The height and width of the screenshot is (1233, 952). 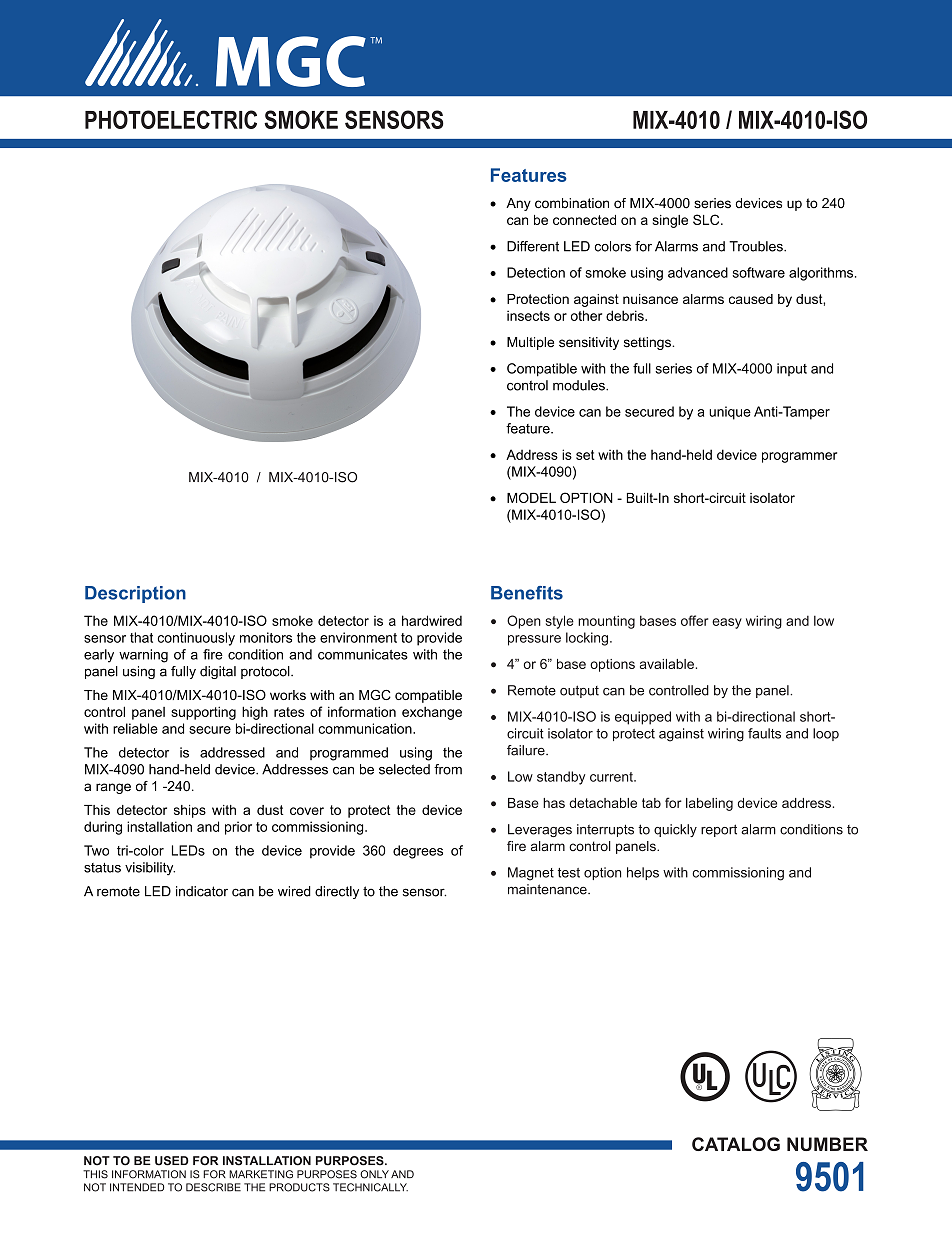 I want to click on Benefits, so click(x=527, y=593).
